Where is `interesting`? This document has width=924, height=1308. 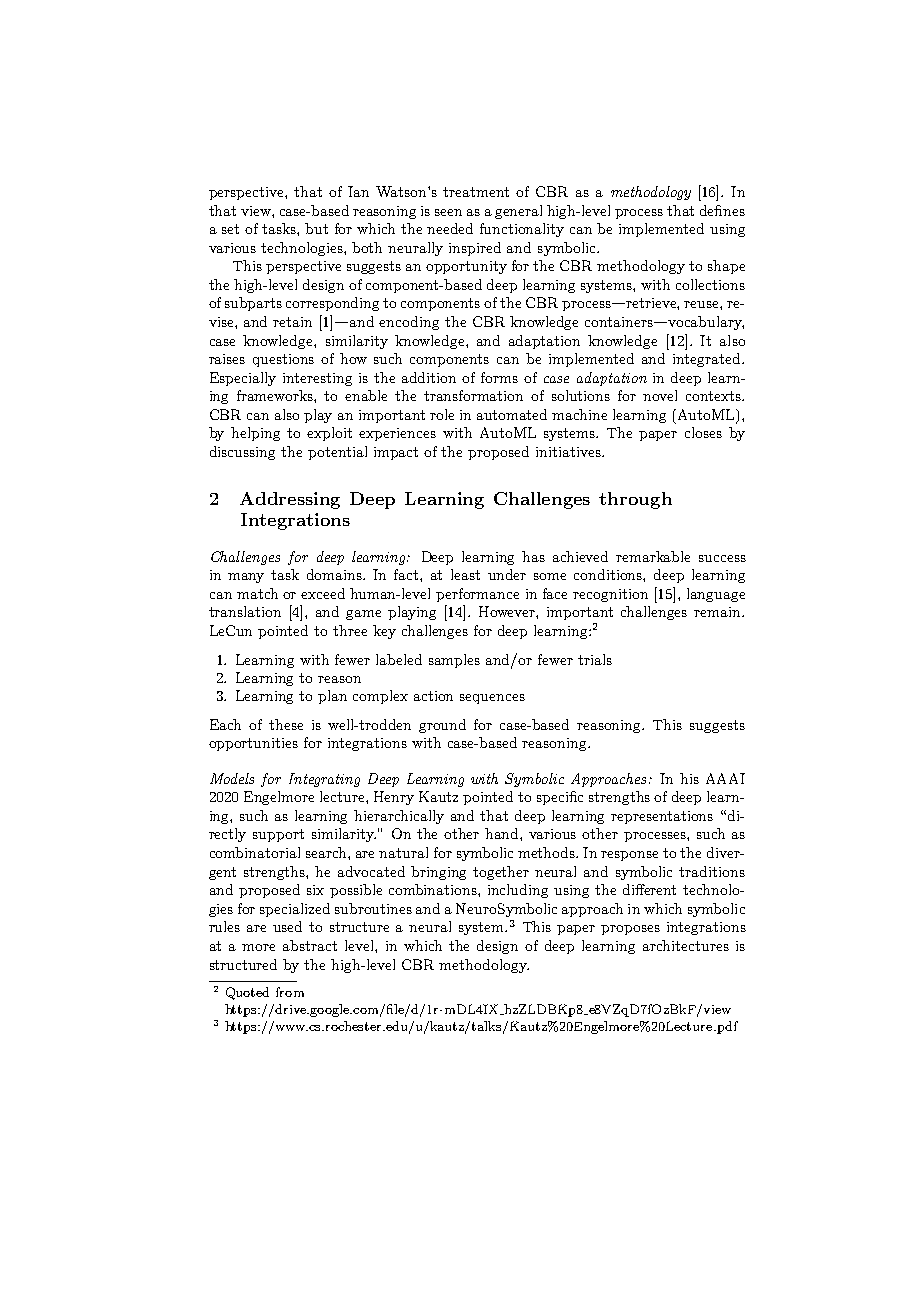
interesting is located at coordinates (317, 379).
